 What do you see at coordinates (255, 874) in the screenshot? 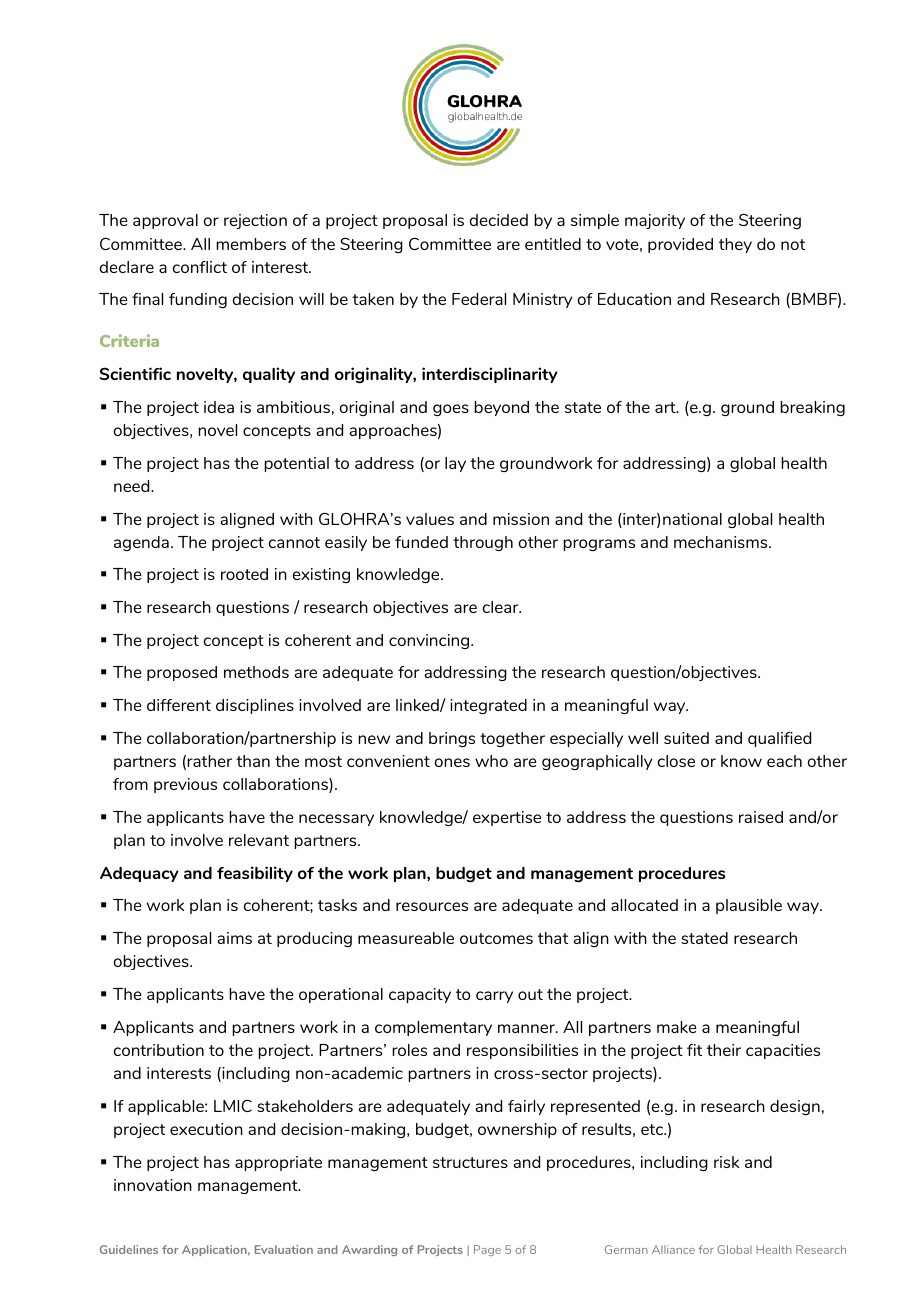
I see `feasibility` at bounding box center [255, 874].
